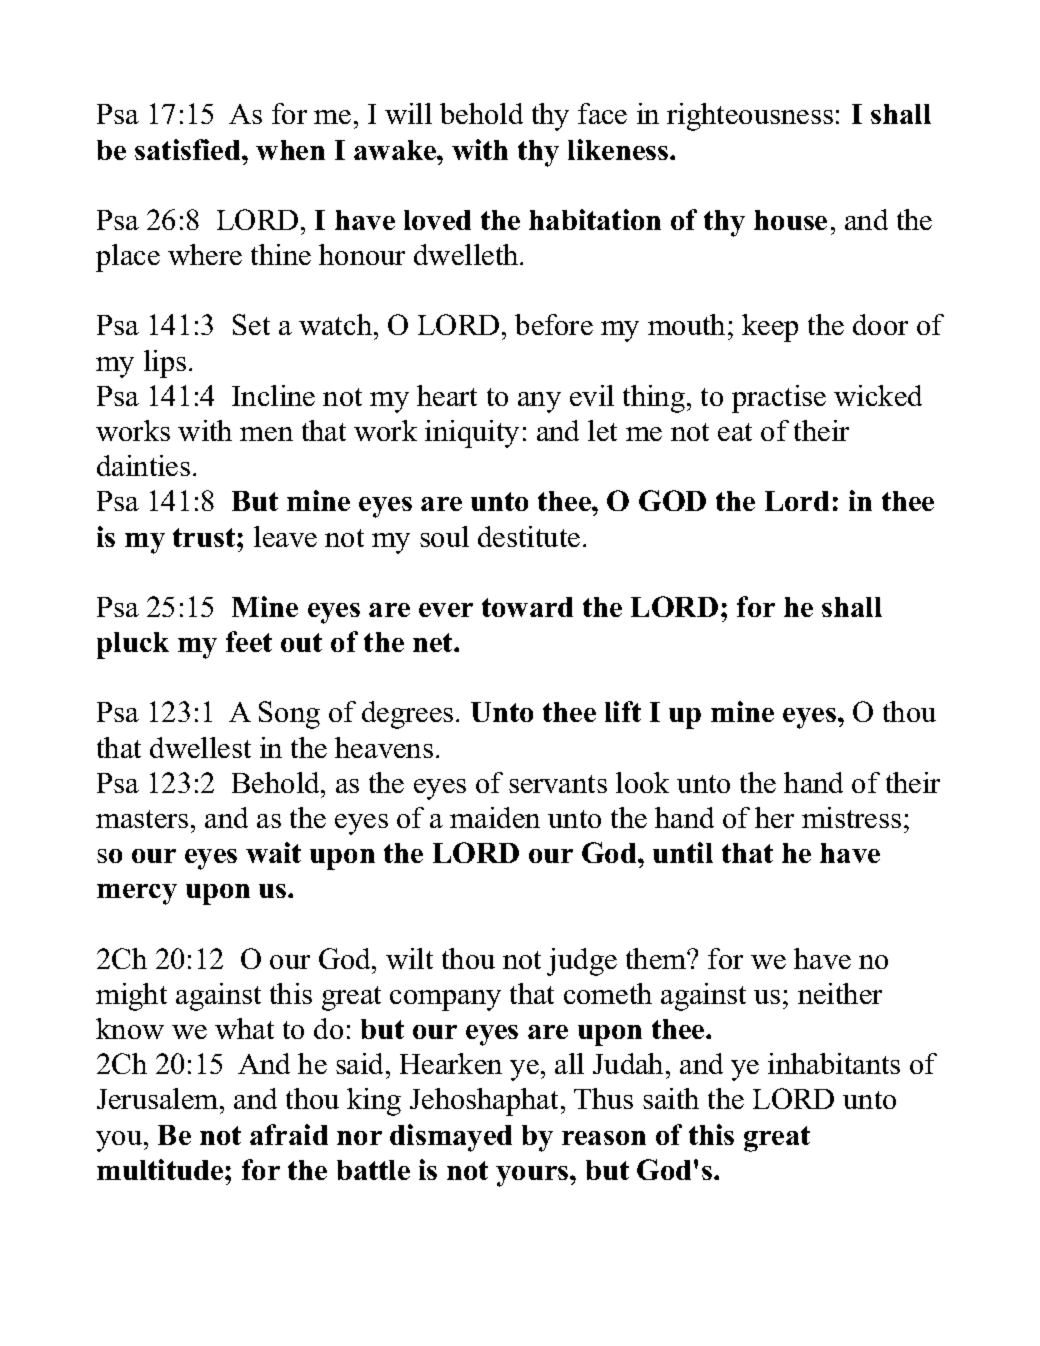  Describe the element at coordinates (533, 1176) in the image. I see `yours` at that location.
